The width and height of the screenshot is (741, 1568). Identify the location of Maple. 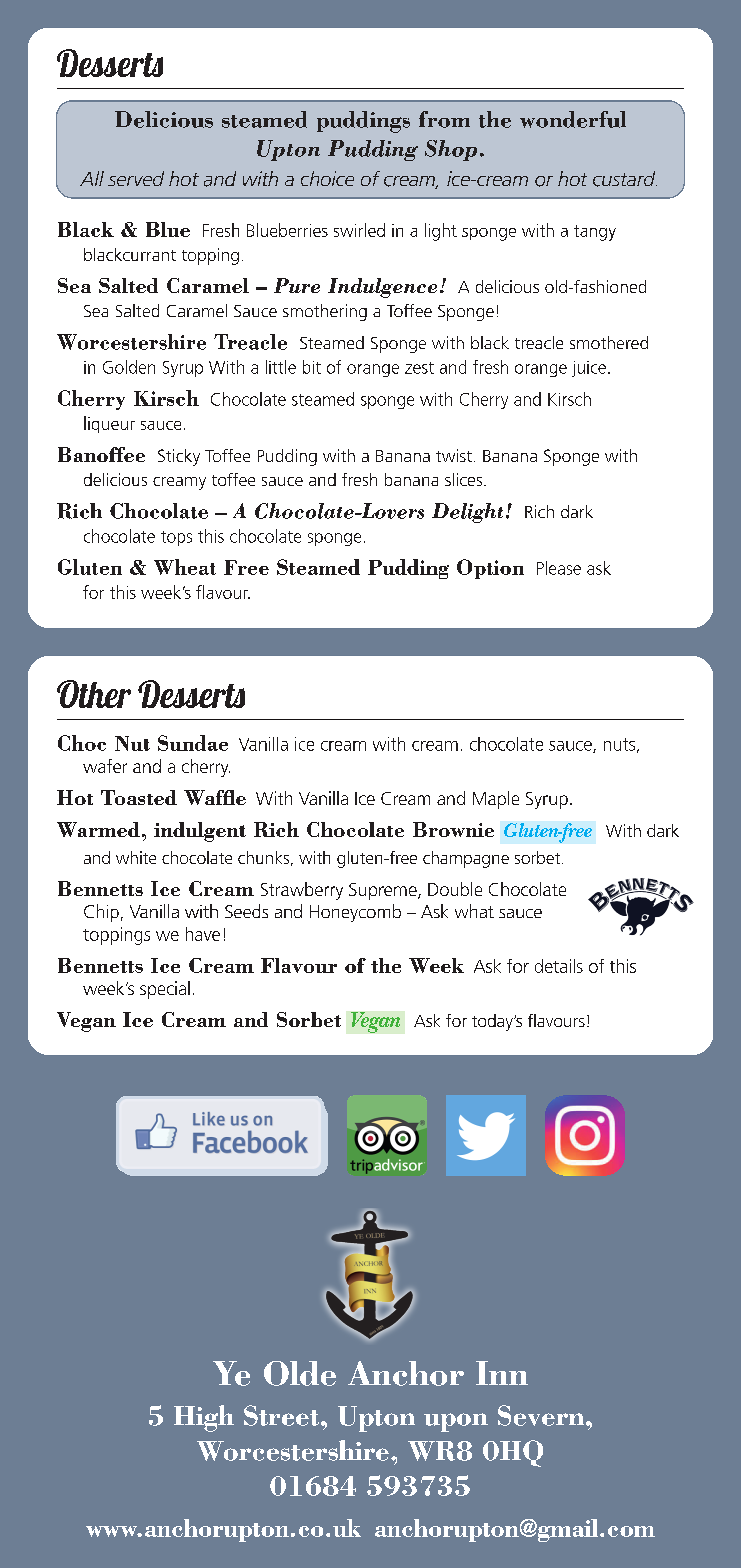
(496, 800).
